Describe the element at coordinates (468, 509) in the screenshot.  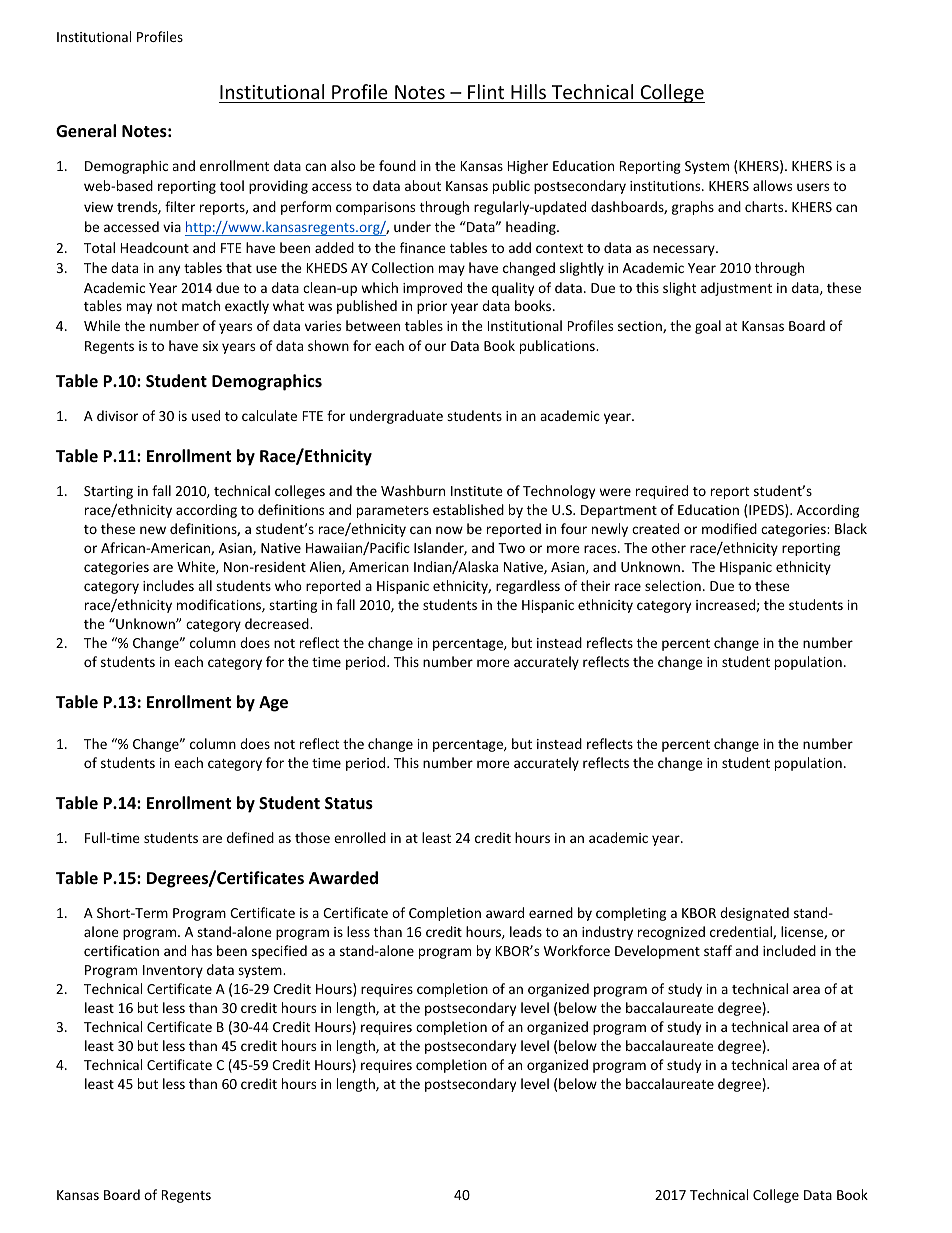
I see `established` at that location.
